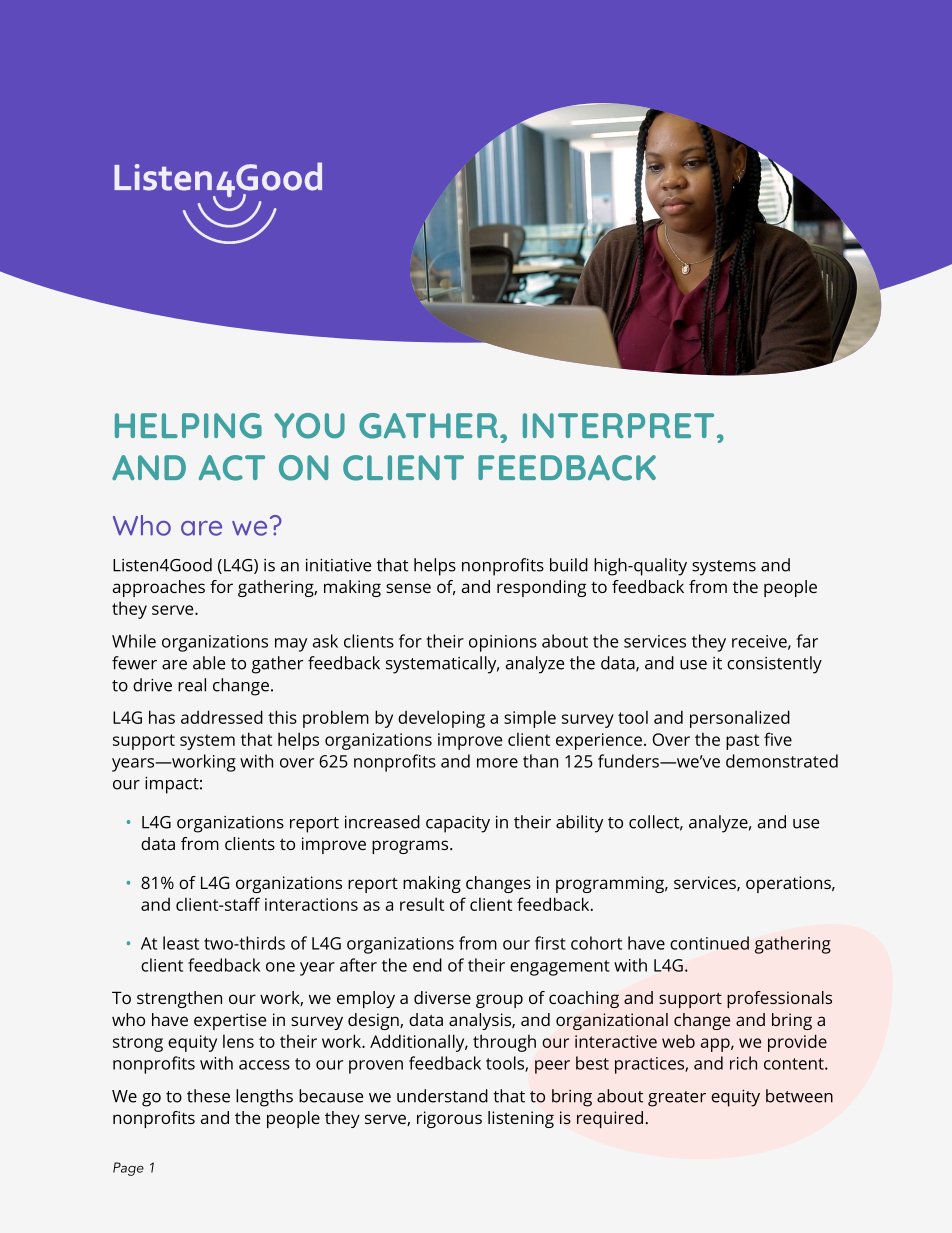 The image size is (952, 1233). What do you see at coordinates (458, 824) in the document?
I see `capacity` at bounding box center [458, 824].
